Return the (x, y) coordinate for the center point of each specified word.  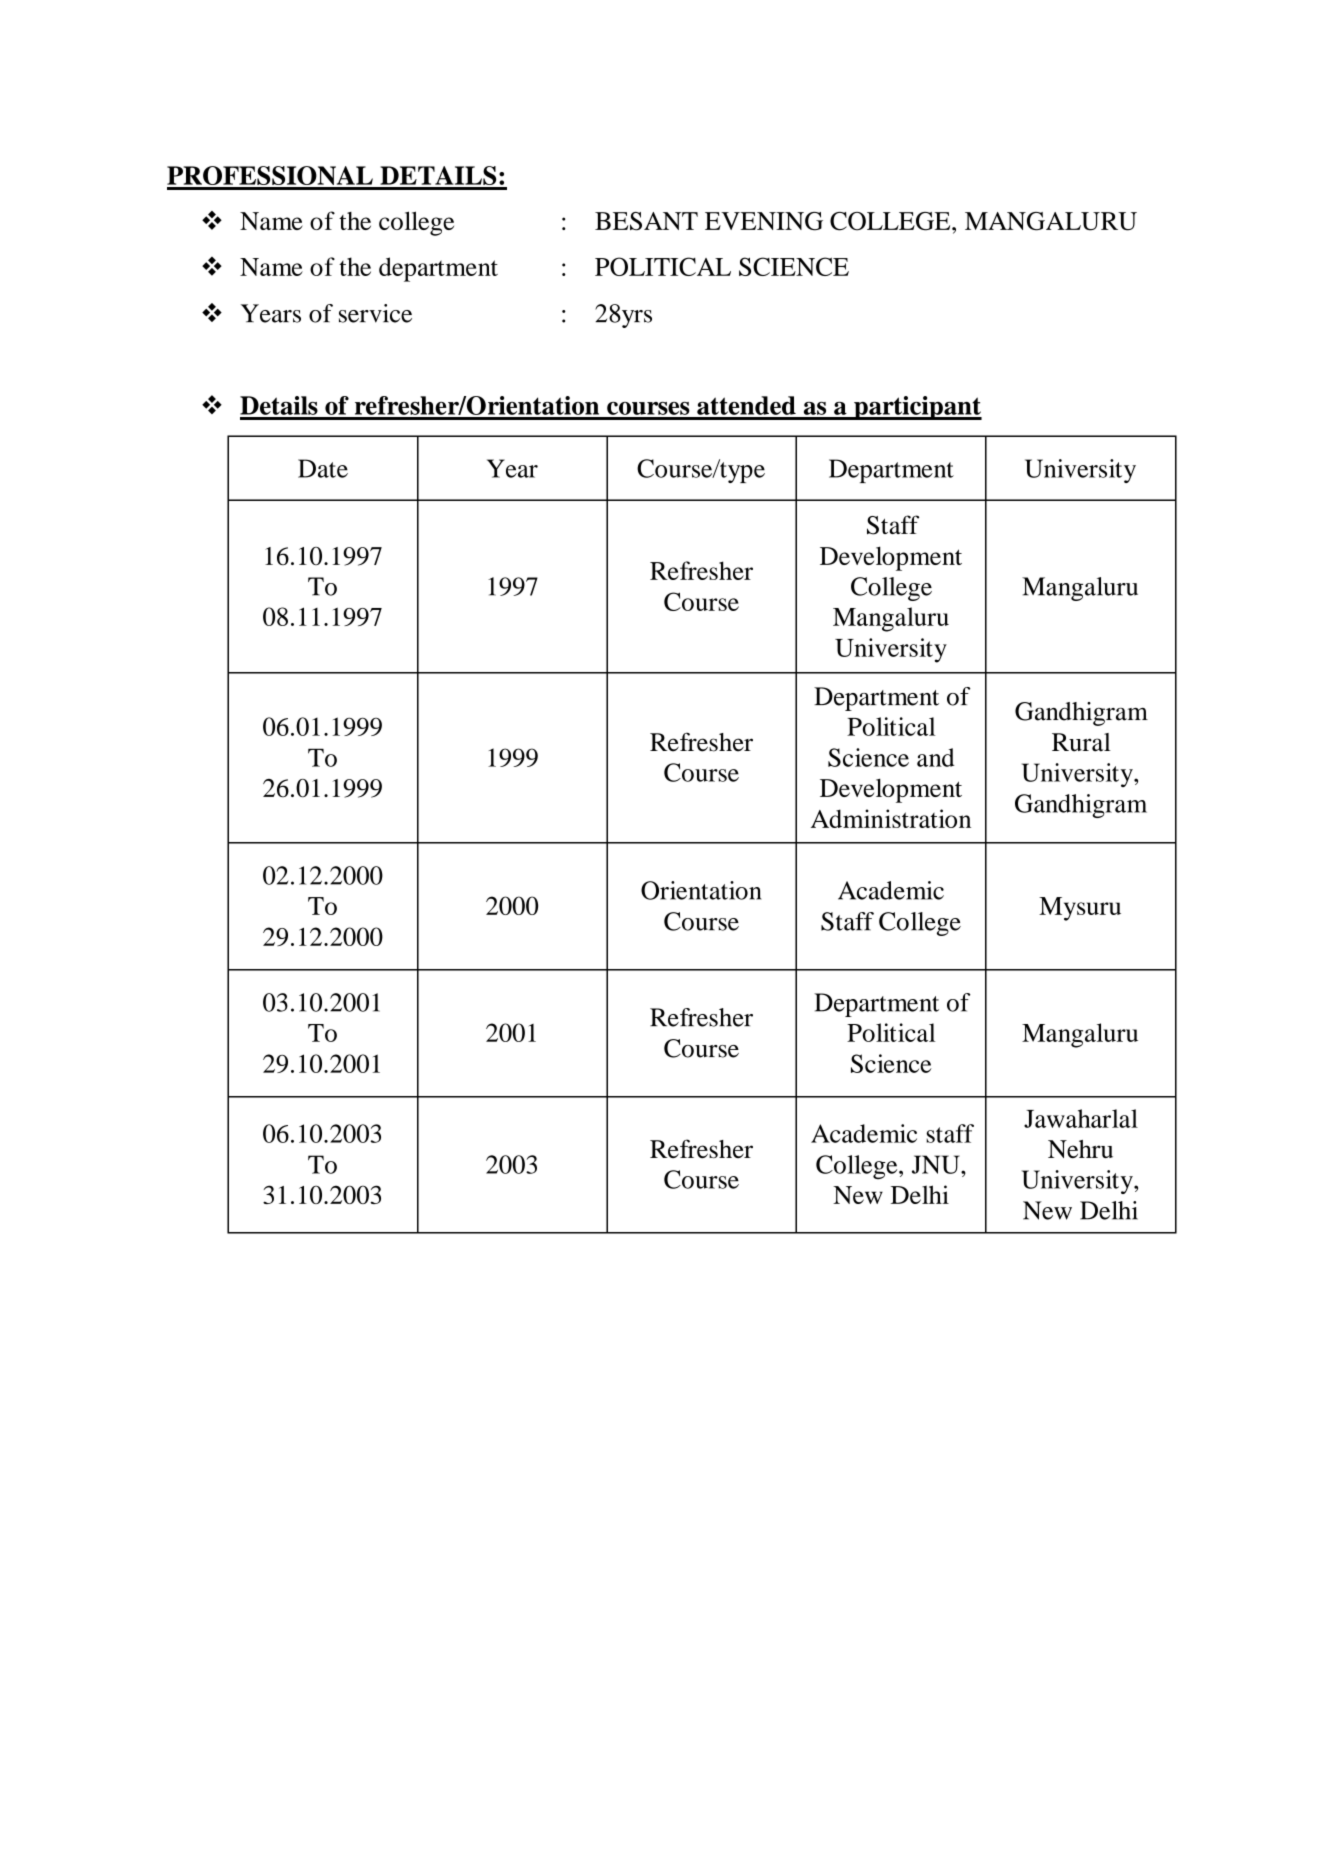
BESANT (646, 221)
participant (917, 408)
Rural (1081, 742)
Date (323, 468)
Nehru (1080, 1149)
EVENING (764, 221)
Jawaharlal (1081, 1118)
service (375, 313)
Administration (891, 818)
